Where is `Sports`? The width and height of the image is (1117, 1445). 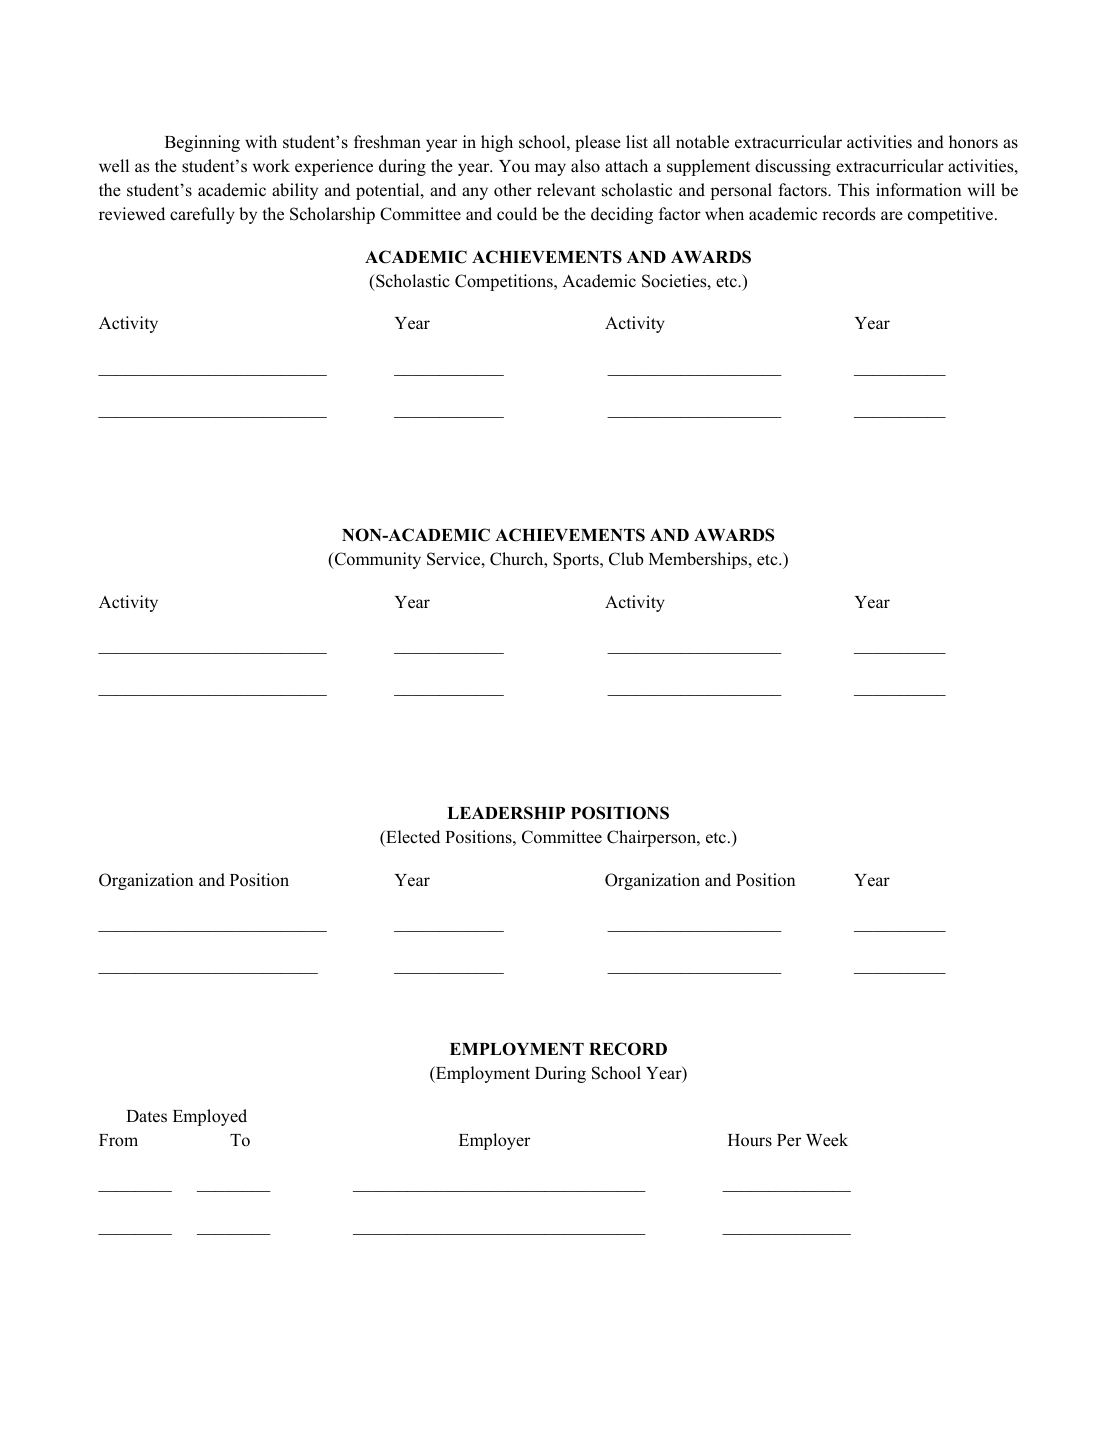 Sports is located at coordinates (577, 560).
